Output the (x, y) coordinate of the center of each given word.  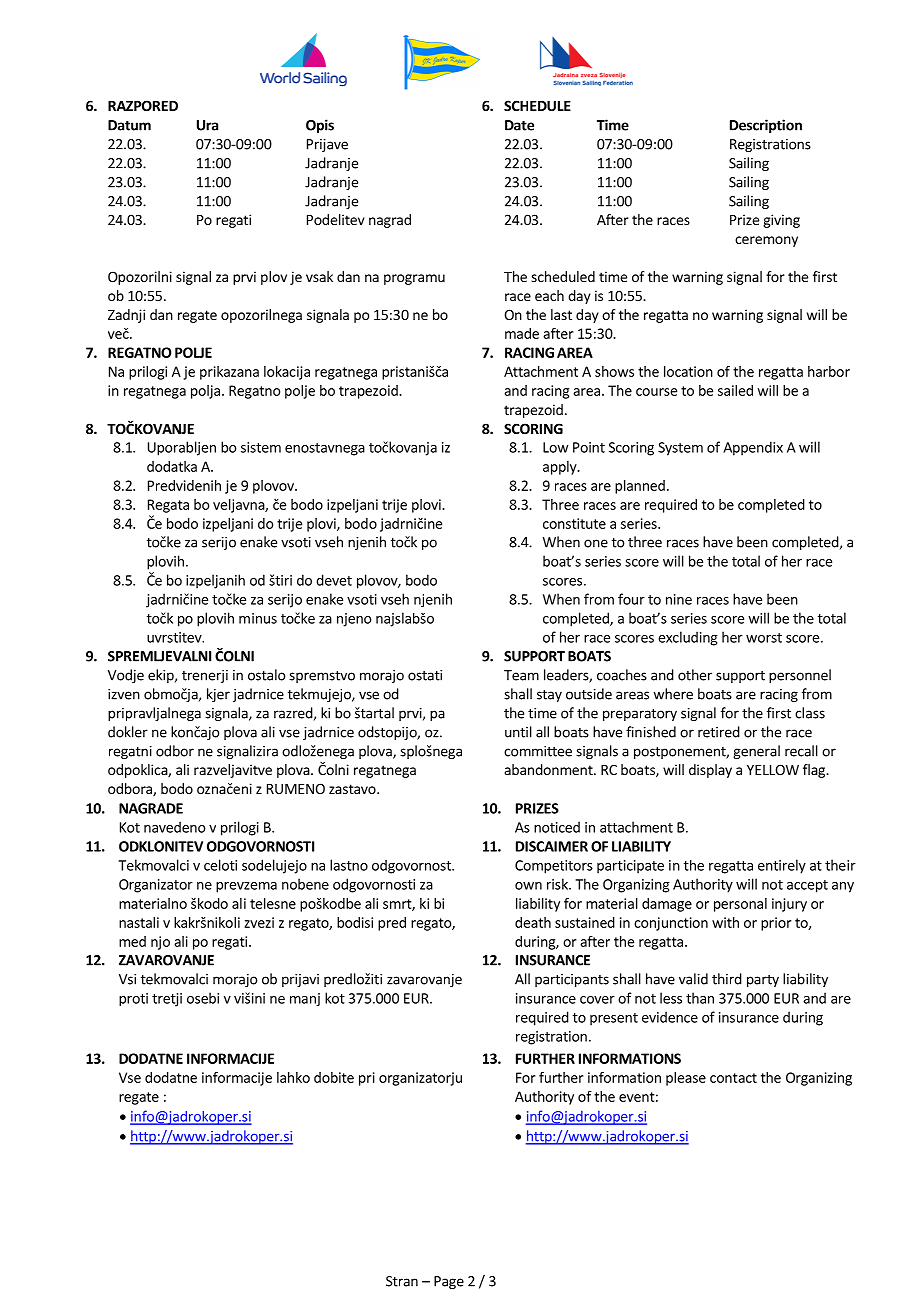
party (763, 981)
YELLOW (773, 769)
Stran (402, 1281)
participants (572, 980)
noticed (557, 827)
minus (258, 618)
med (132, 941)
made (522, 333)
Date (519, 125)
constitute (574, 523)
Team (521, 675)
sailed (735, 390)
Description (766, 126)
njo (160, 943)
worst (764, 638)
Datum (129, 125)
